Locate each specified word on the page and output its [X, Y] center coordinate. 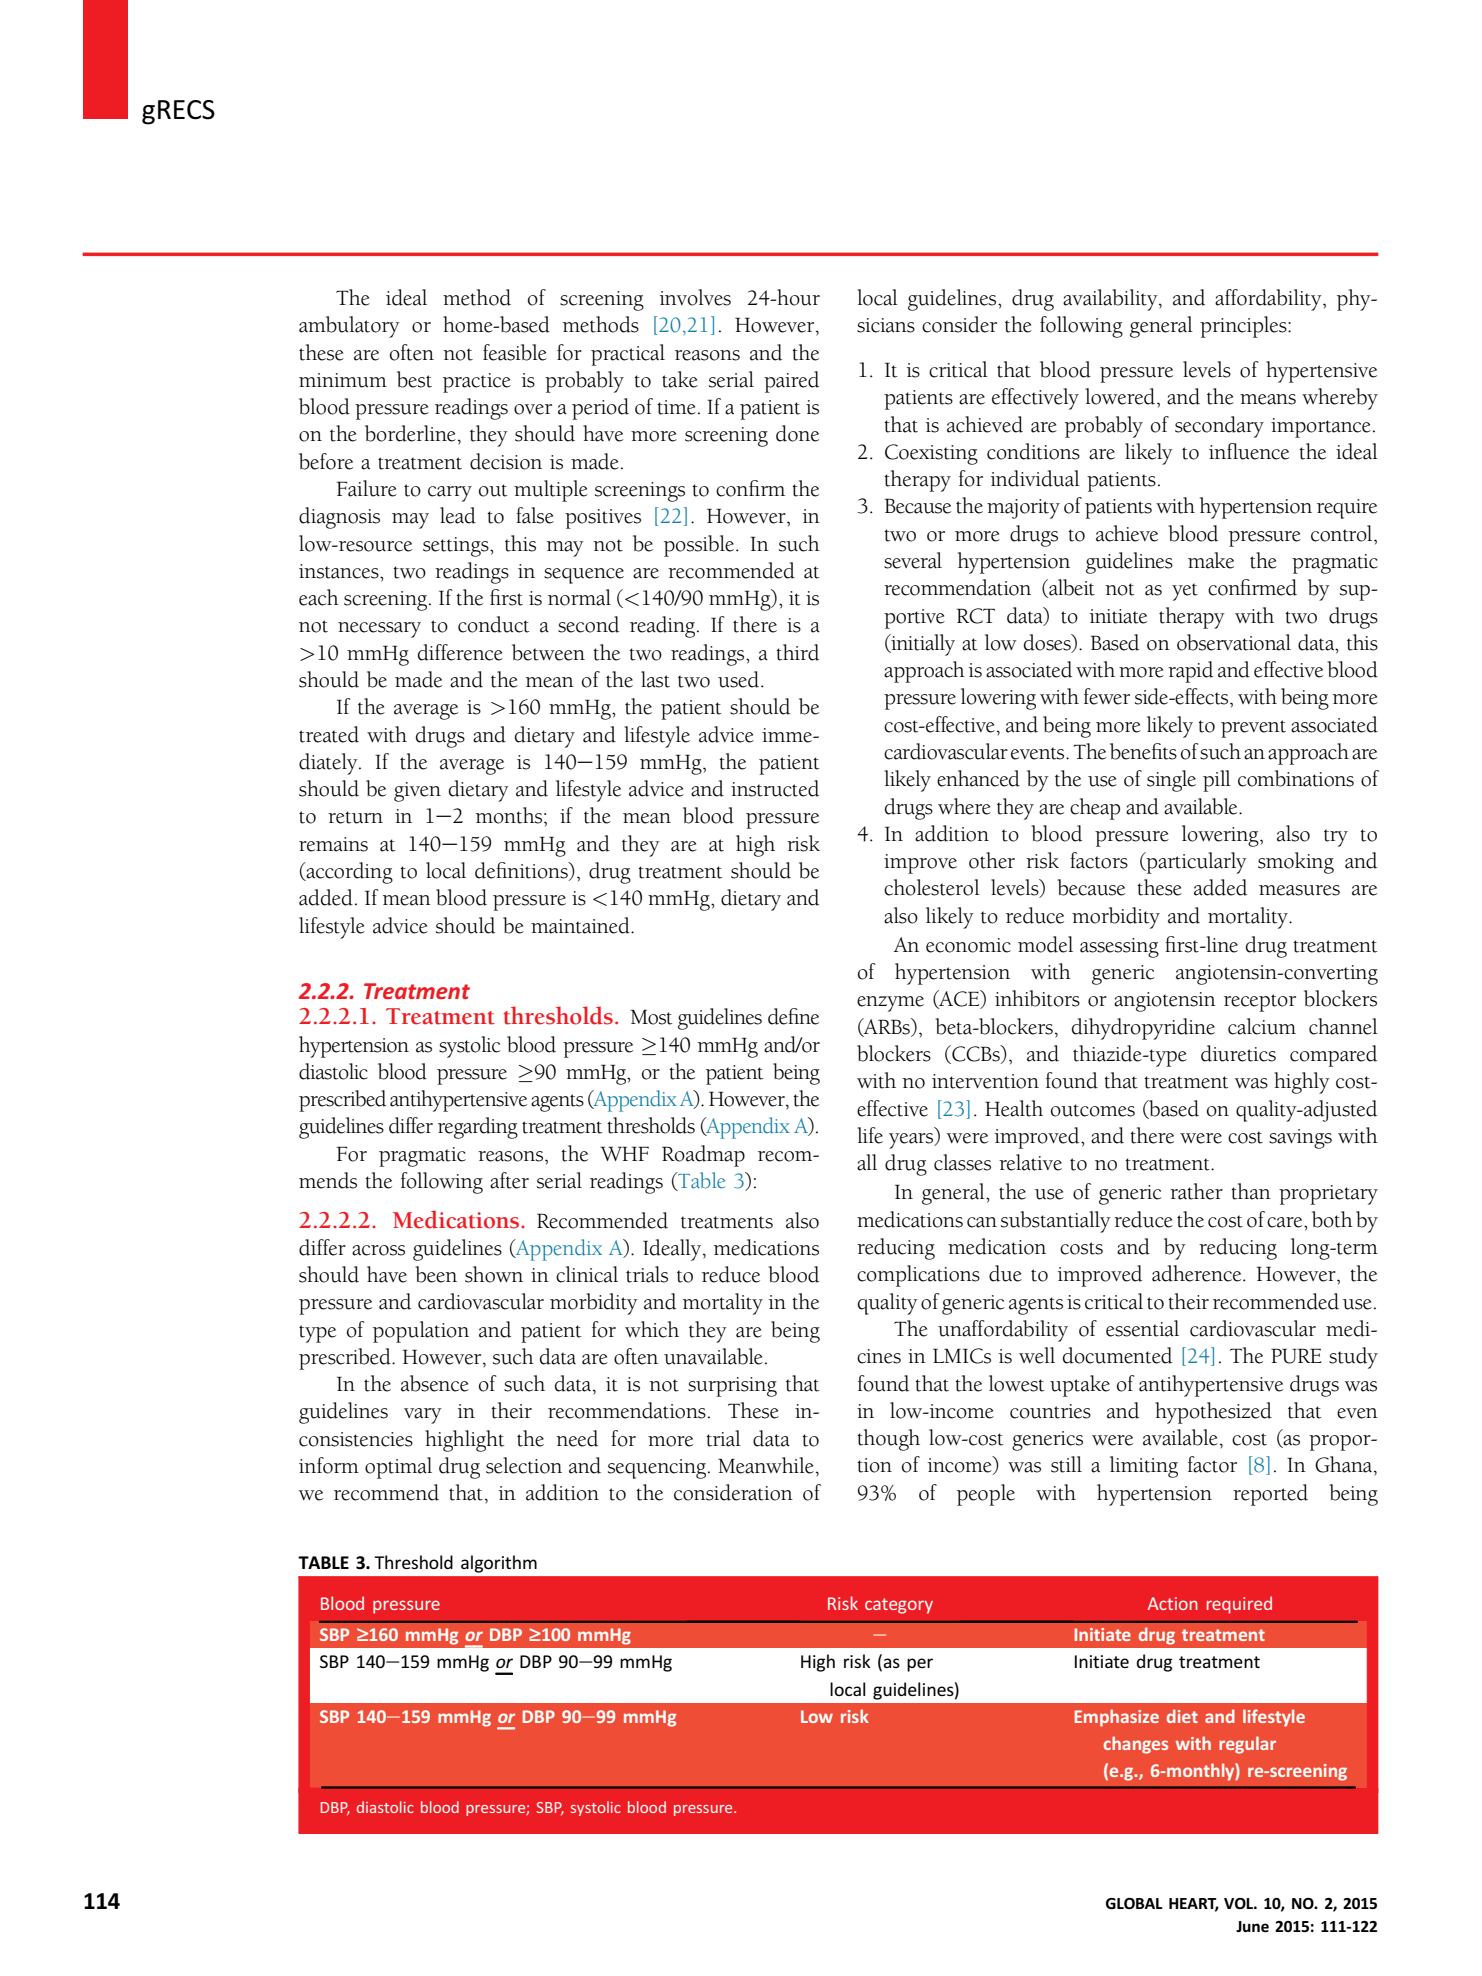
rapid [1190, 672]
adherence [1198, 1273]
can [982, 1222]
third [797, 652]
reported [1270, 1495]
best [414, 379]
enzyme [890, 1004]
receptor [1260, 1003]
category [899, 1606]
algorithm [499, 1564]
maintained [581, 925]
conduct [493, 624]
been [436, 1274]
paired [791, 382]
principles [1244, 327]
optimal [398, 1468]
